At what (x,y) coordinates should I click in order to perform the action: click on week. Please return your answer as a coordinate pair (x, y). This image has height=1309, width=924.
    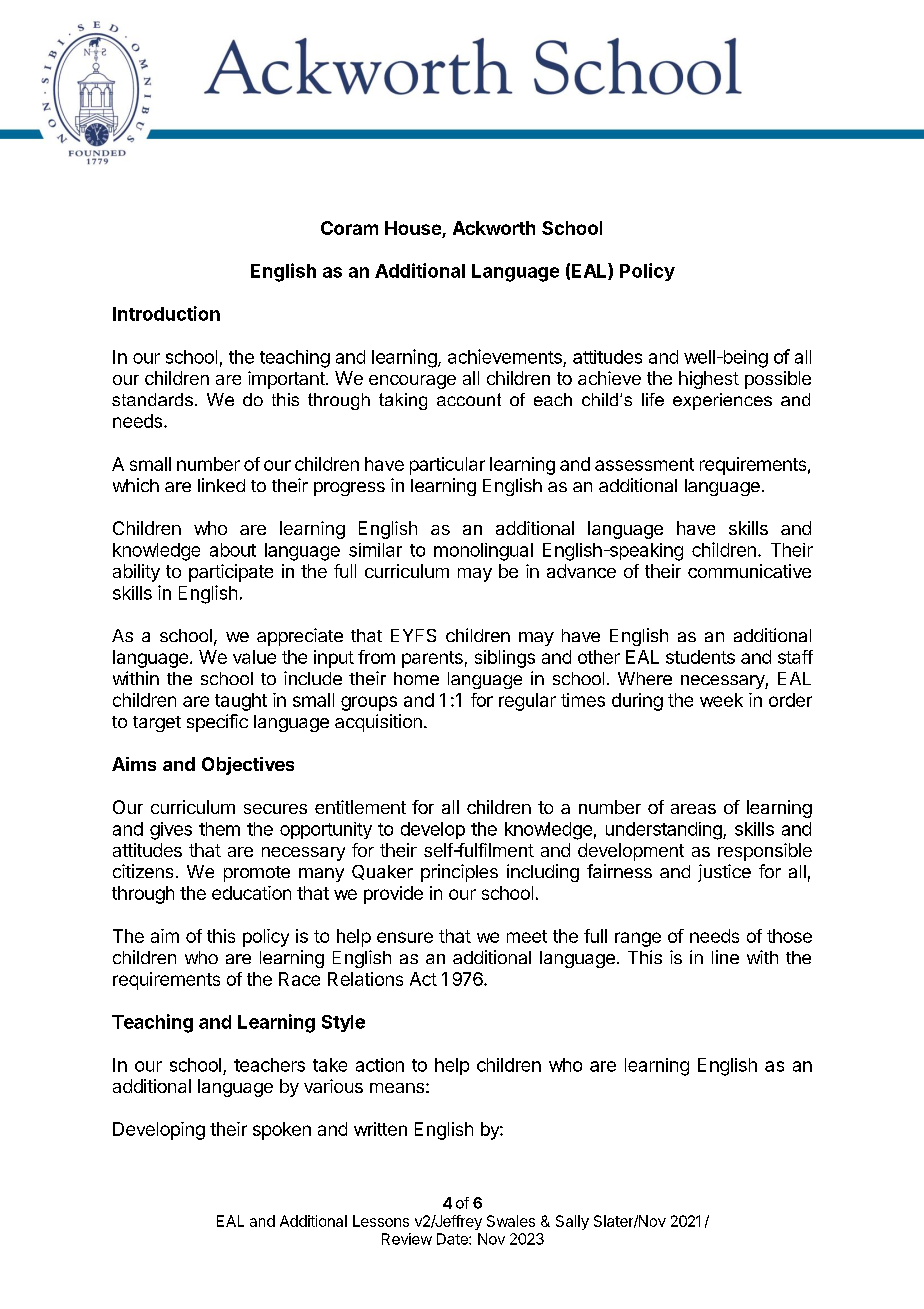
    Looking at the image, I should click on (721, 700).
